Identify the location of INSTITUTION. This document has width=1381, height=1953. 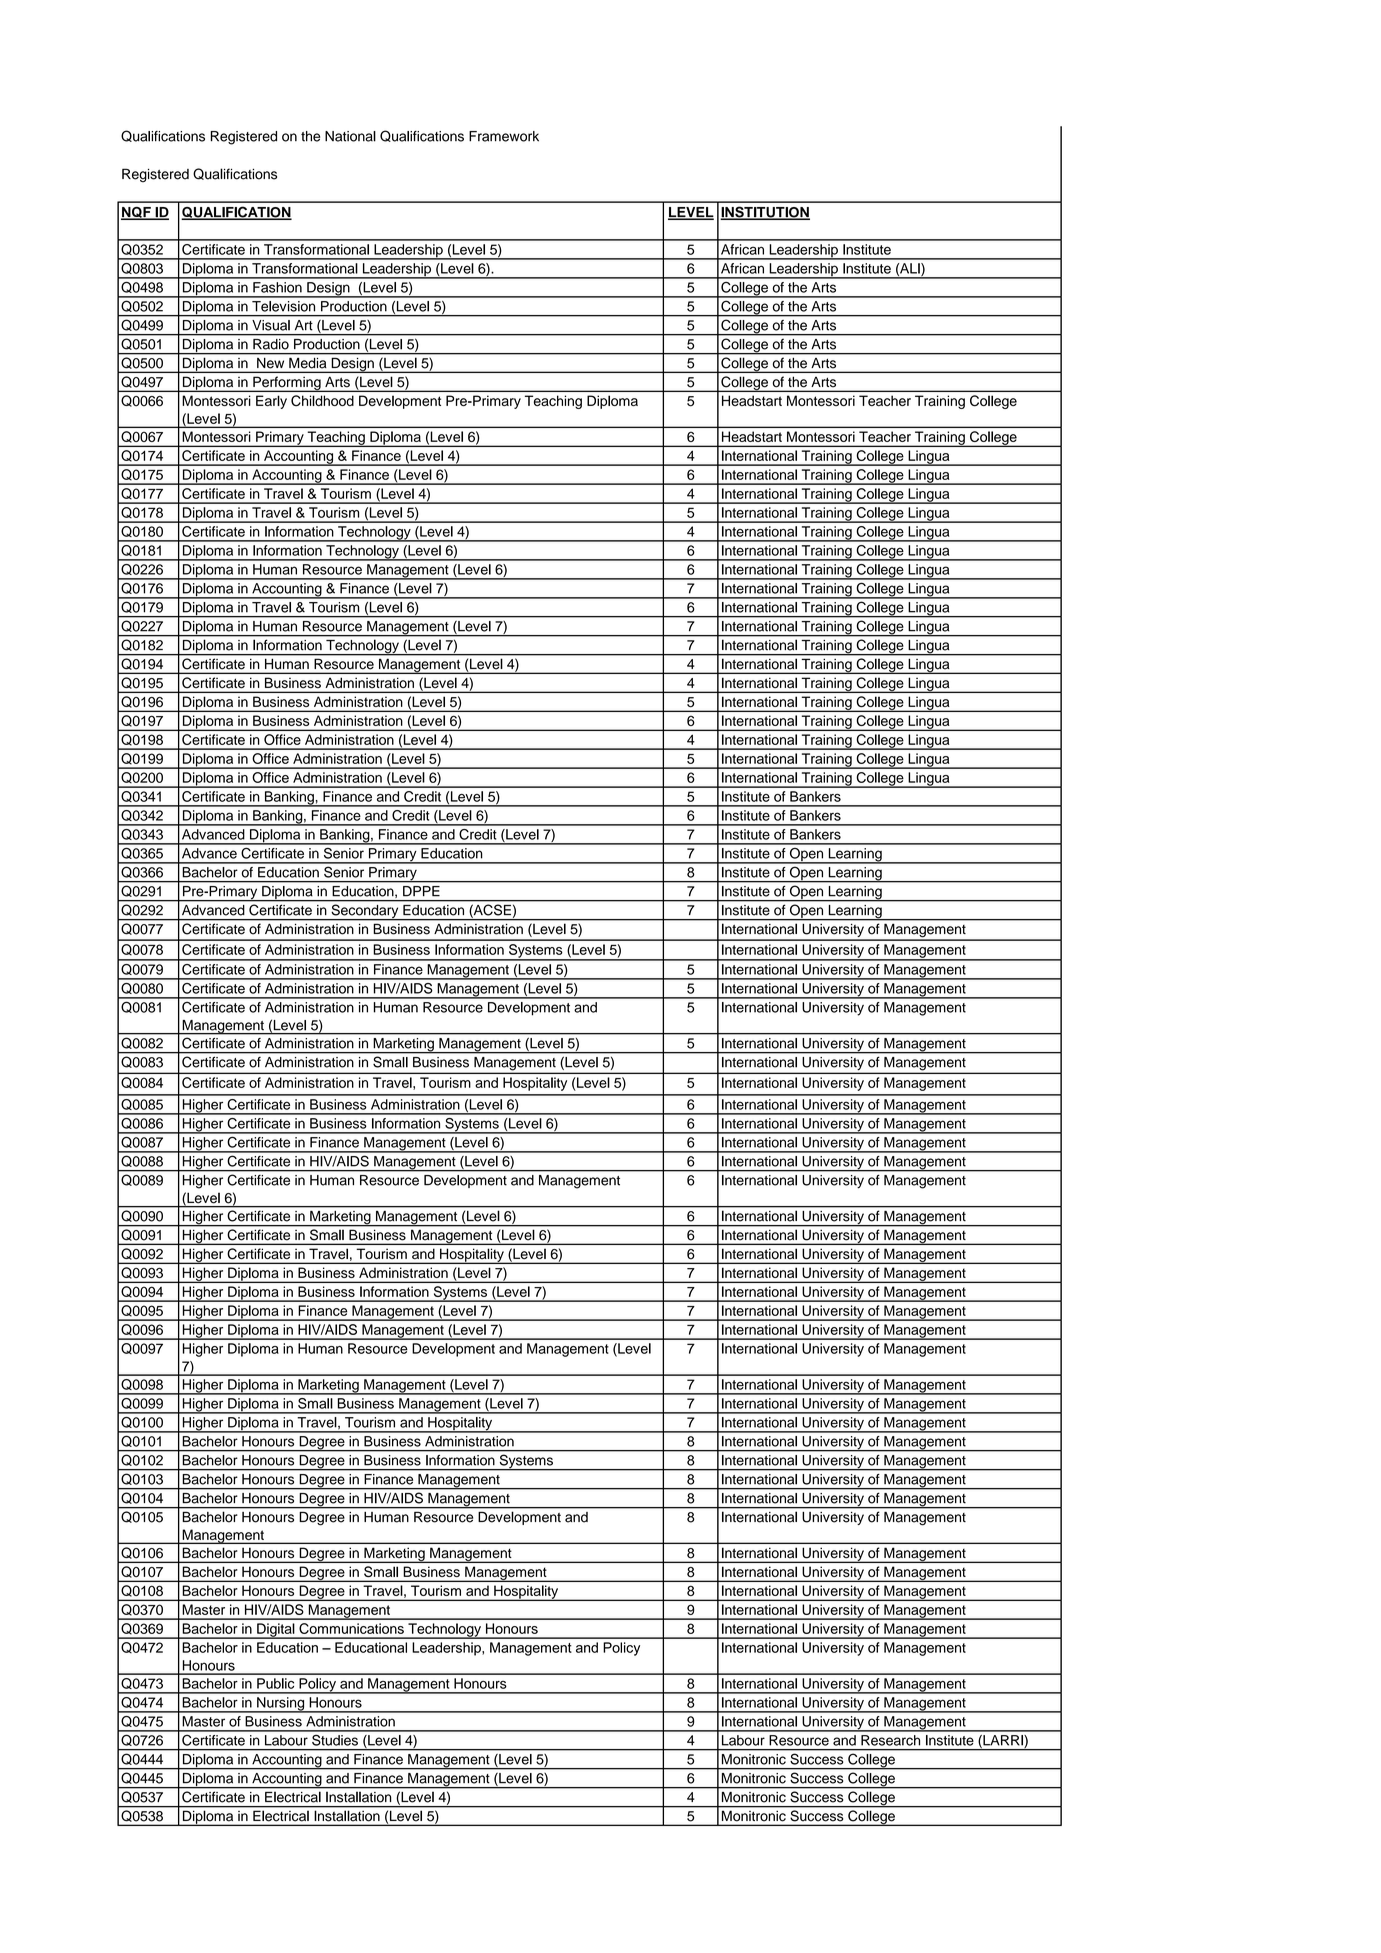
(765, 213).
